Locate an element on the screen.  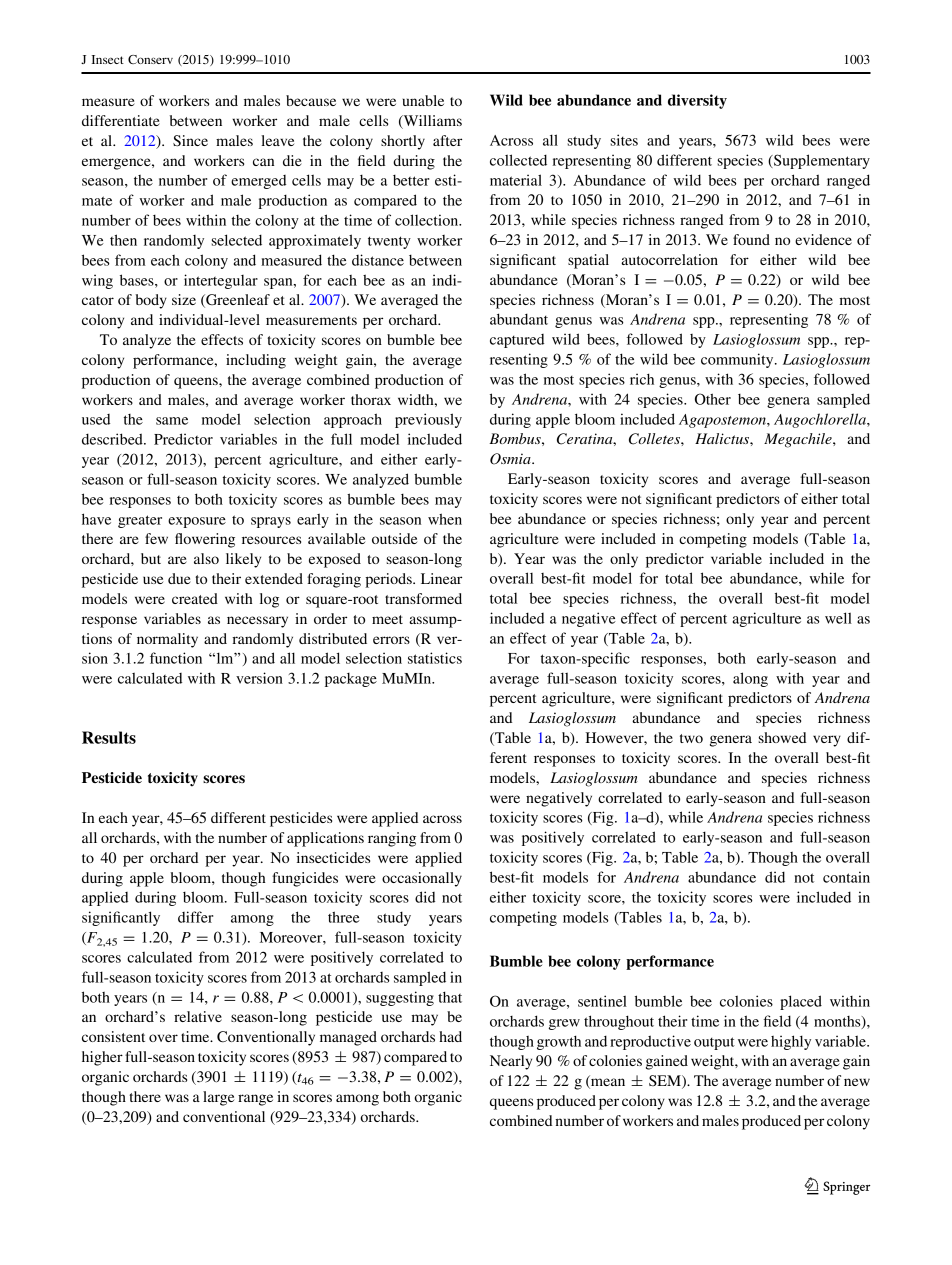
large is located at coordinates (218, 1098).
